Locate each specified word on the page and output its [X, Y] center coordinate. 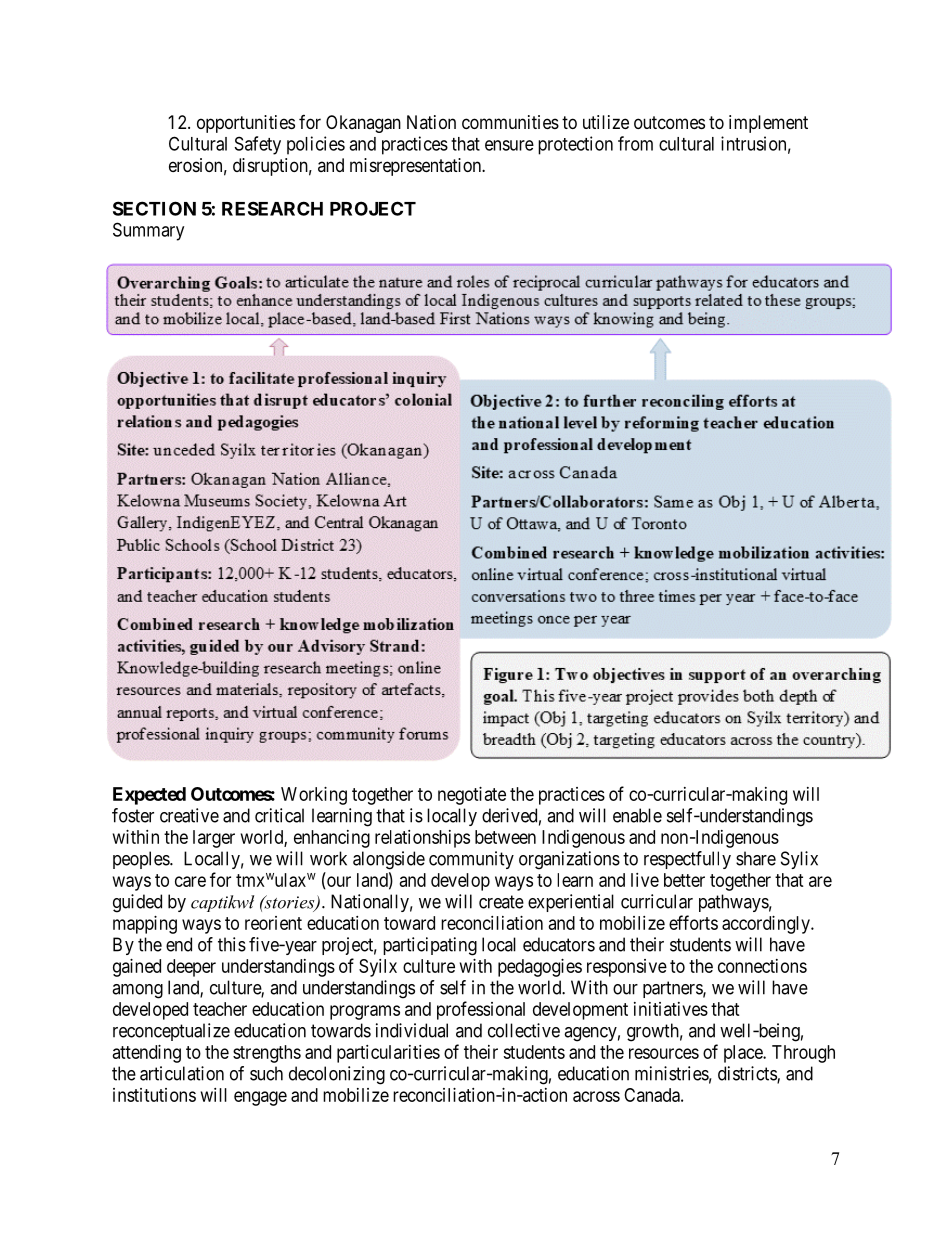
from [635, 143]
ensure [509, 145]
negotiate [472, 796]
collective [524, 1030]
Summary [148, 231]
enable [637, 815]
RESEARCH [272, 208]
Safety [258, 145]
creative [189, 815]
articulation [182, 1073]
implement [768, 124]
